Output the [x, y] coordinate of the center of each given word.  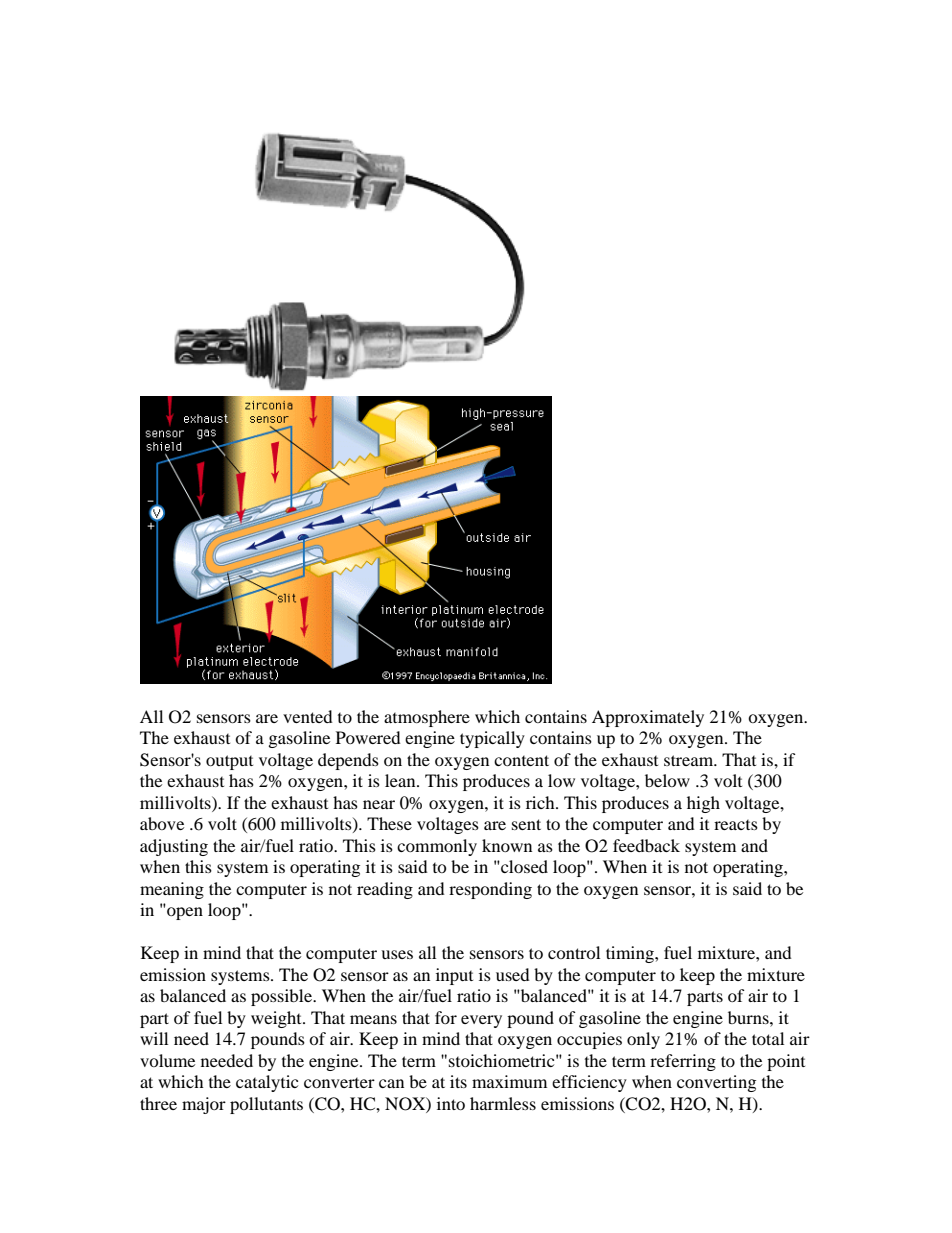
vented [308, 716]
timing [631, 954]
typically [492, 739]
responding [490, 890]
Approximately [648, 718]
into [451, 1103]
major [204, 1105]
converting [716, 1083]
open [185, 913]
